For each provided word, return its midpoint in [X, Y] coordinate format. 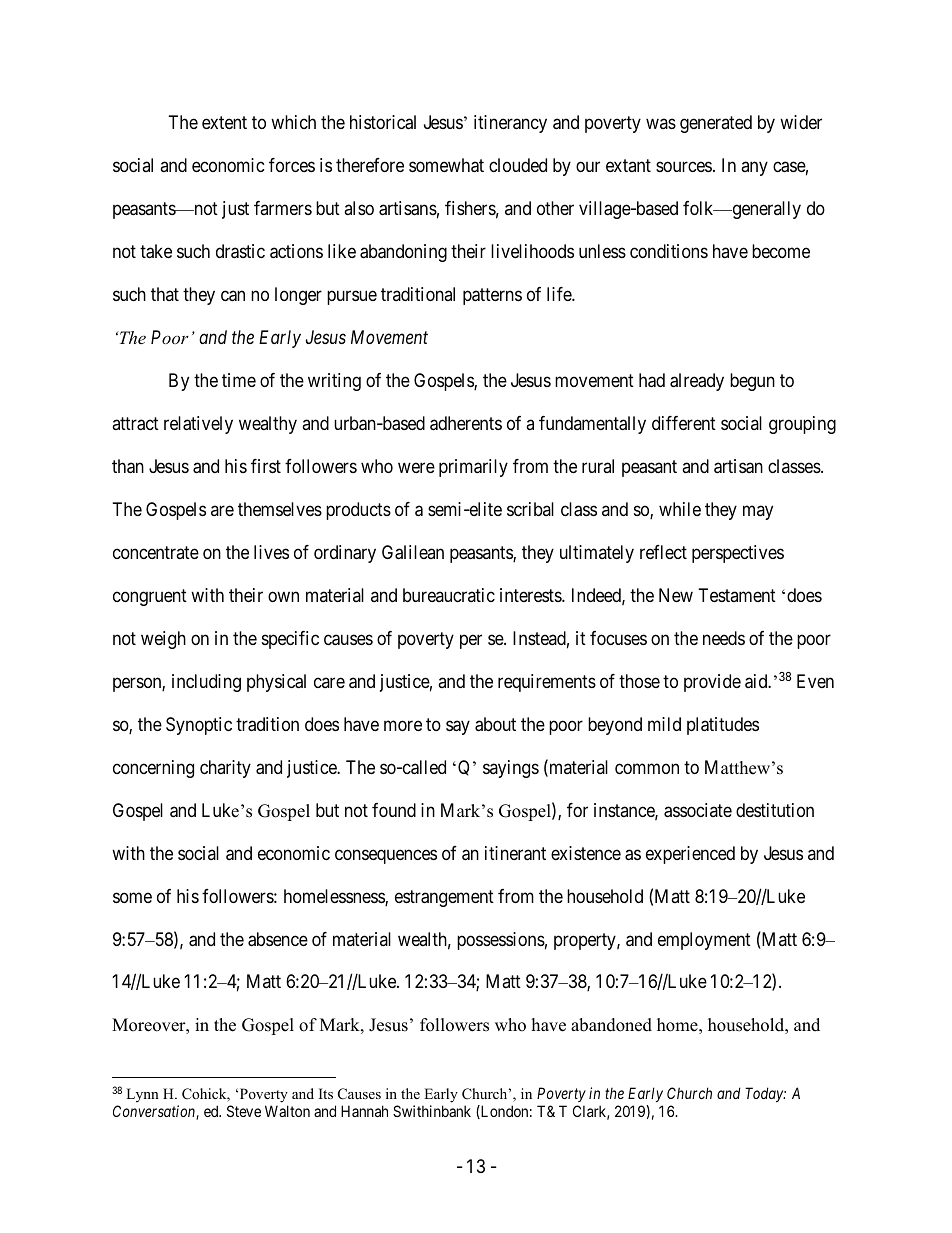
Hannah [364, 1111]
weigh [163, 640]
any [754, 168]
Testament [737, 595]
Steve [244, 1111]
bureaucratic [449, 595]
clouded [518, 165]
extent [224, 122]
